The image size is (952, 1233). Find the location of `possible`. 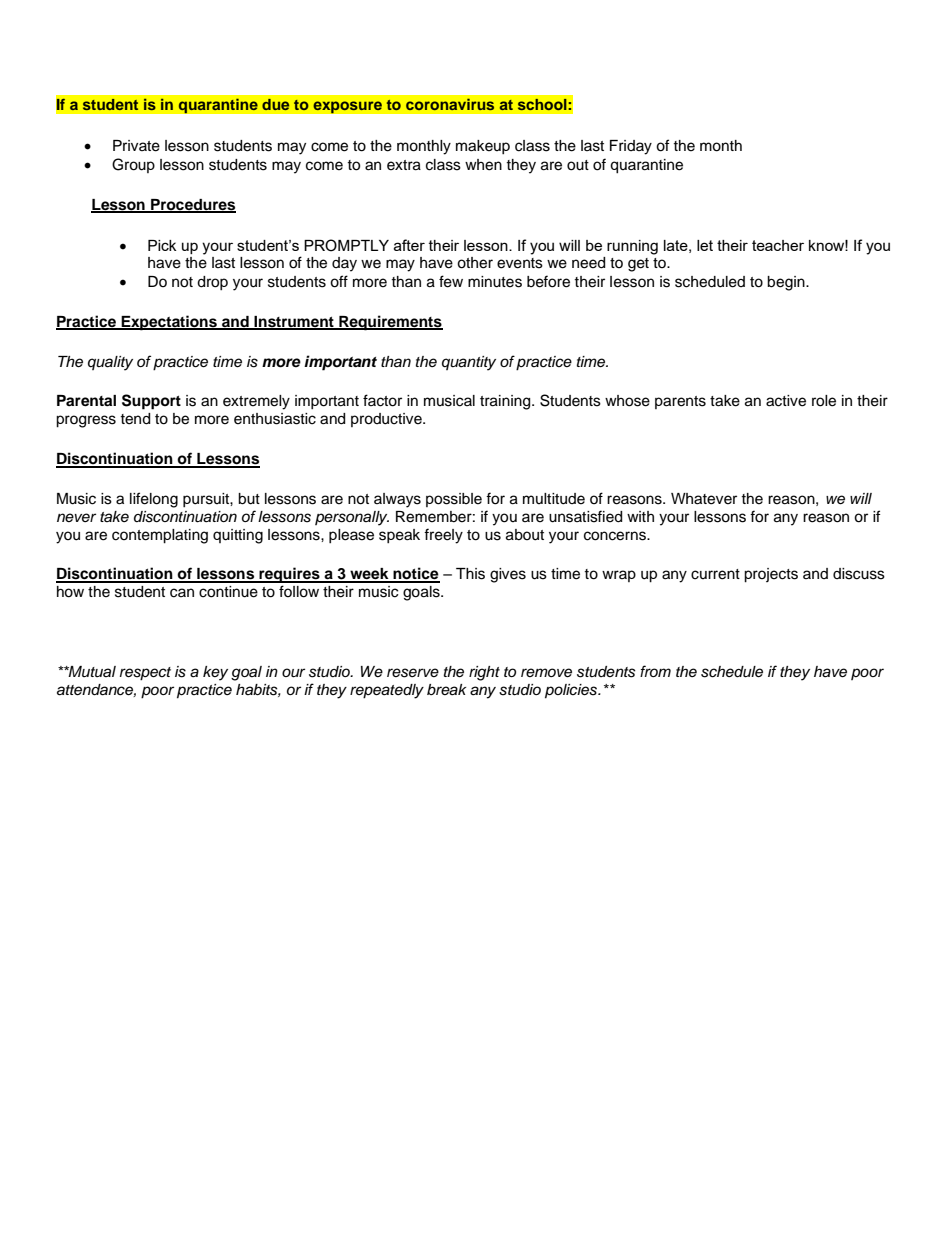

possible is located at coordinates (454, 500).
